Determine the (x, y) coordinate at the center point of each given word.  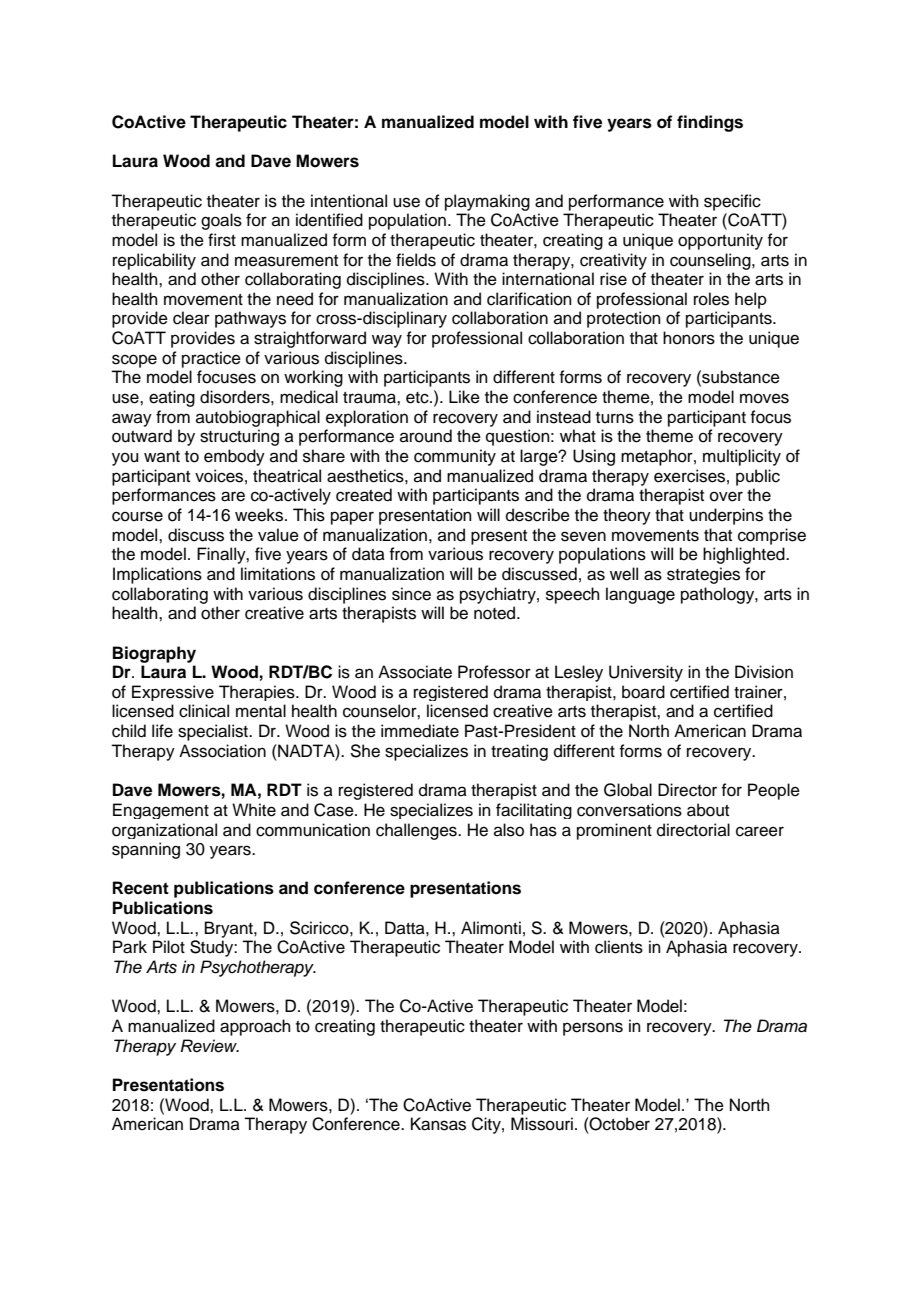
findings (710, 123)
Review (210, 1046)
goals (221, 221)
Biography (154, 654)
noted (496, 613)
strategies (703, 575)
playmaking (487, 202)
